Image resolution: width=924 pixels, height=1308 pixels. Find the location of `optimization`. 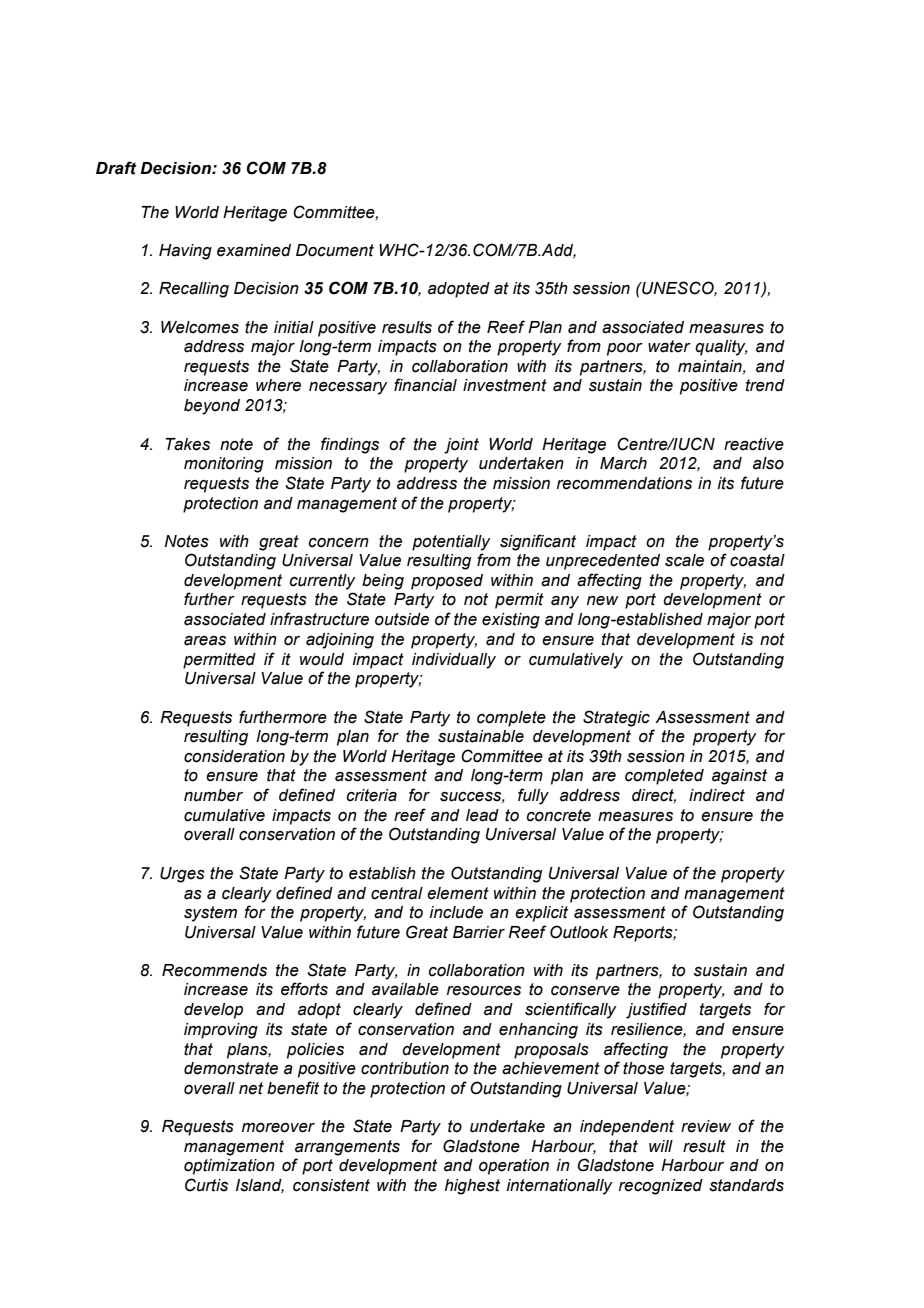

optimization is located at coordinates (229, 1167).
